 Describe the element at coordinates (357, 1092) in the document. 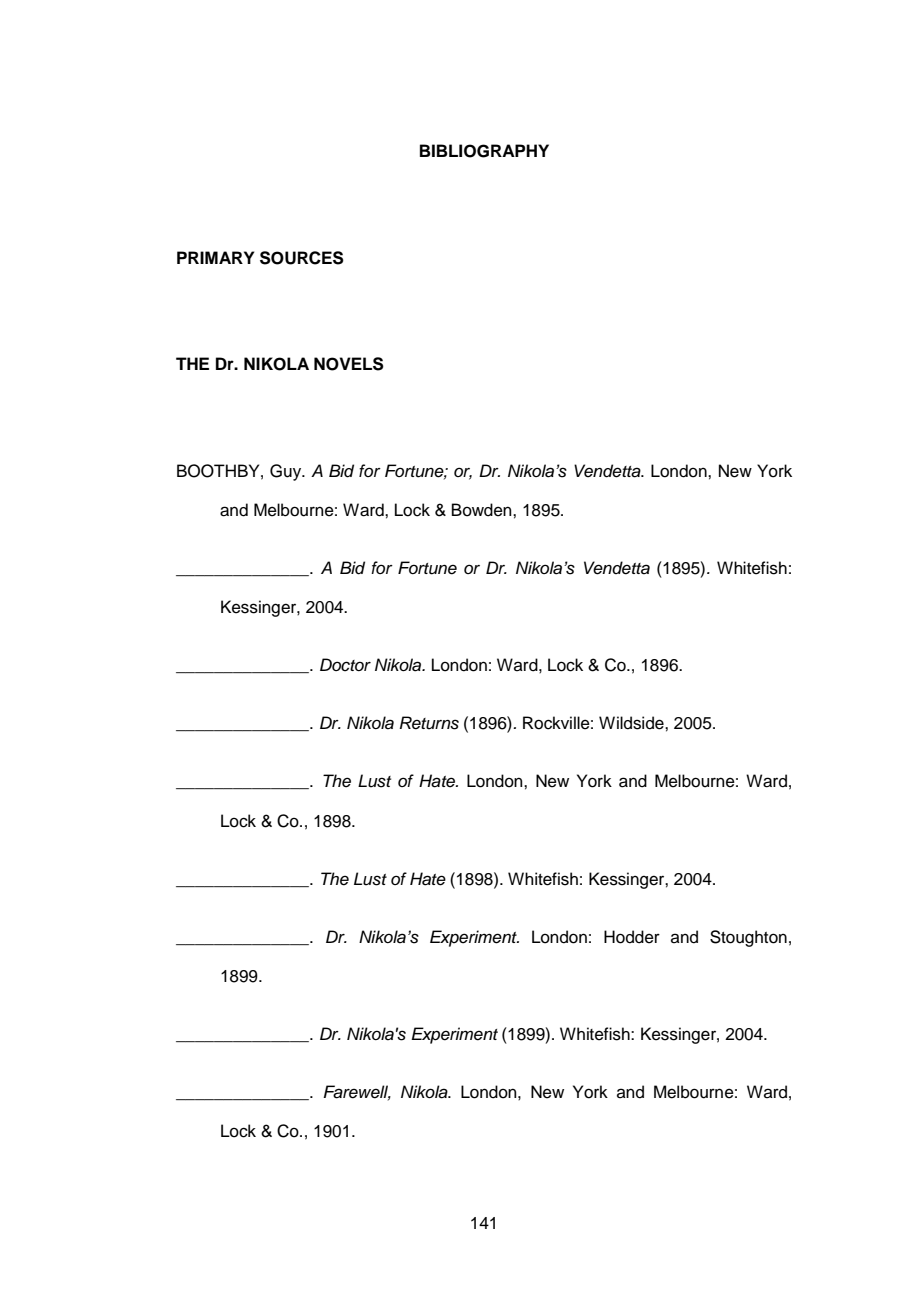

I see `Farewell` at that location.
